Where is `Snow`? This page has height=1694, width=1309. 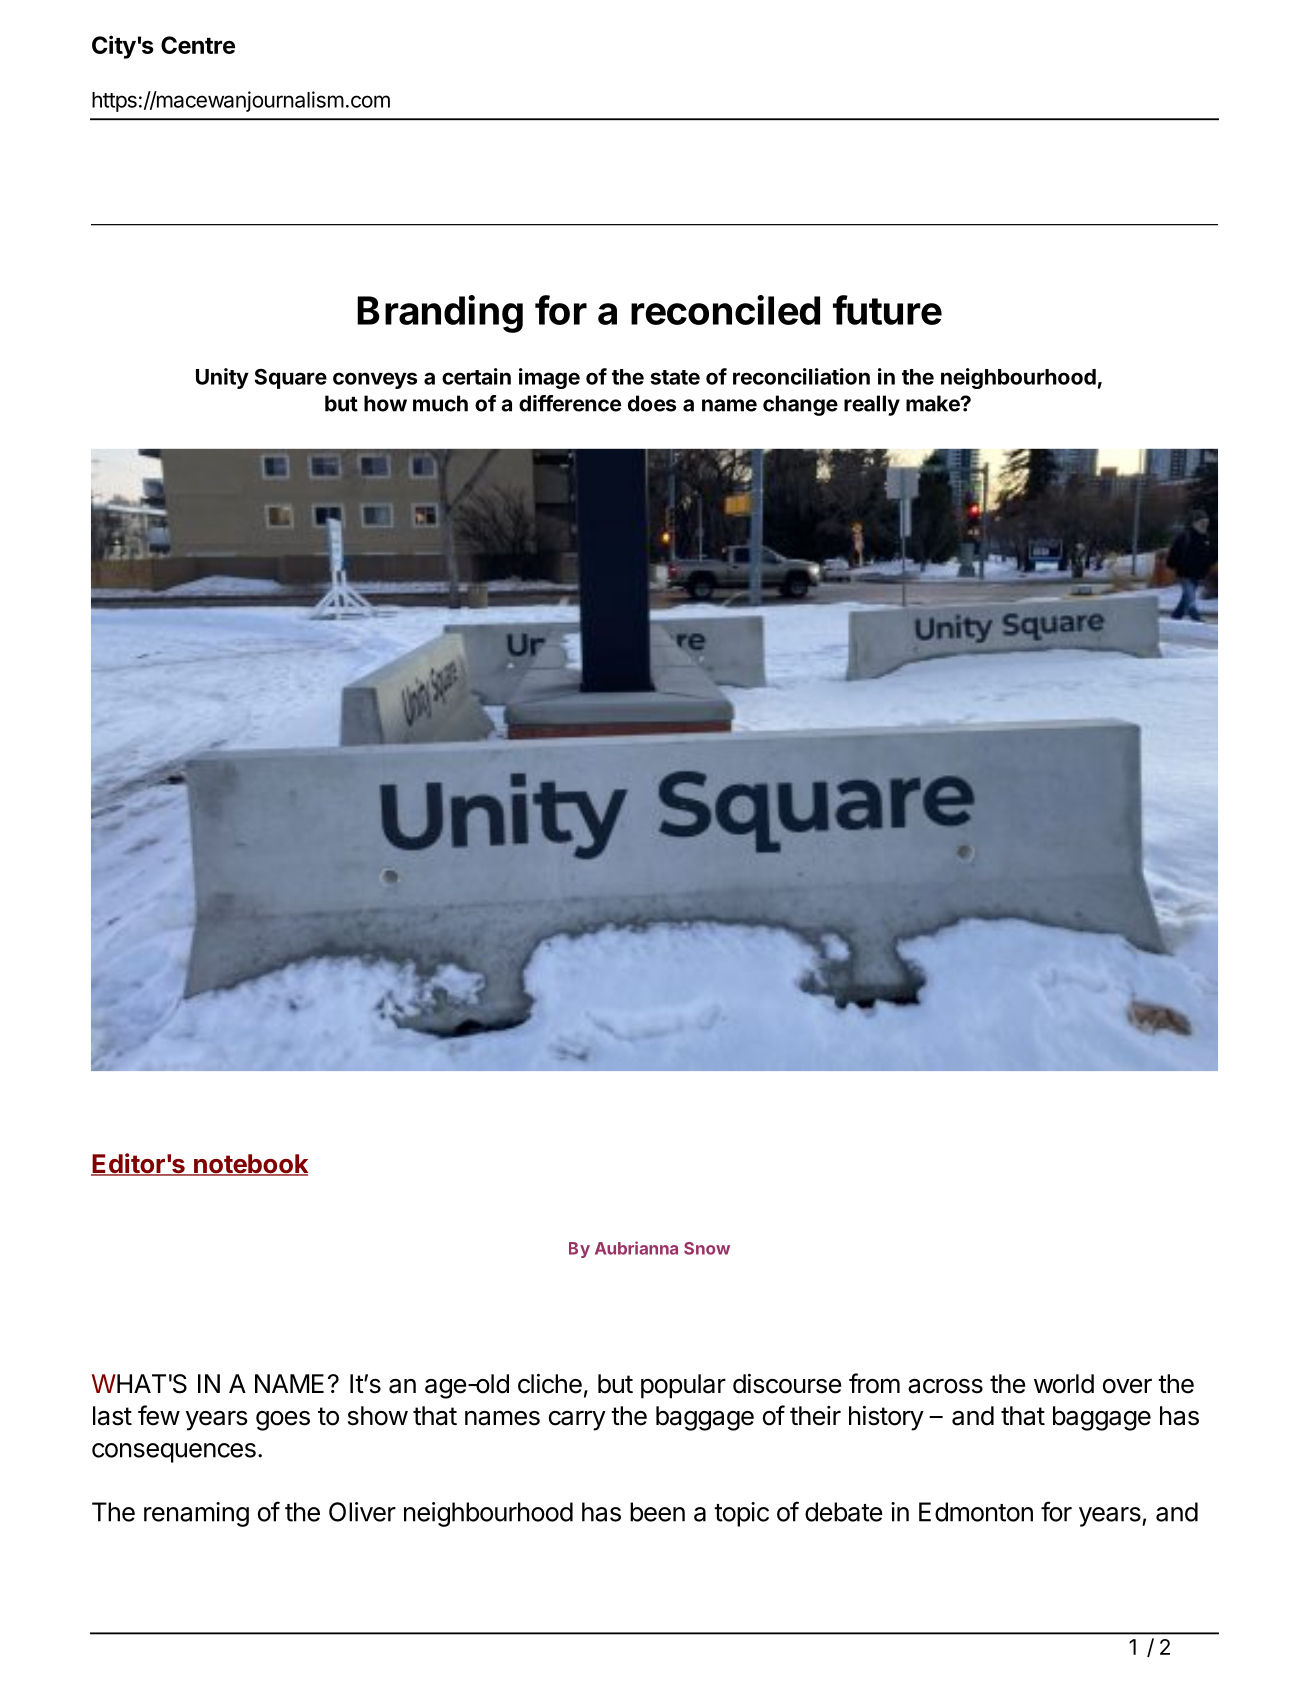 Snow is located at coordinates (707, 1248).
